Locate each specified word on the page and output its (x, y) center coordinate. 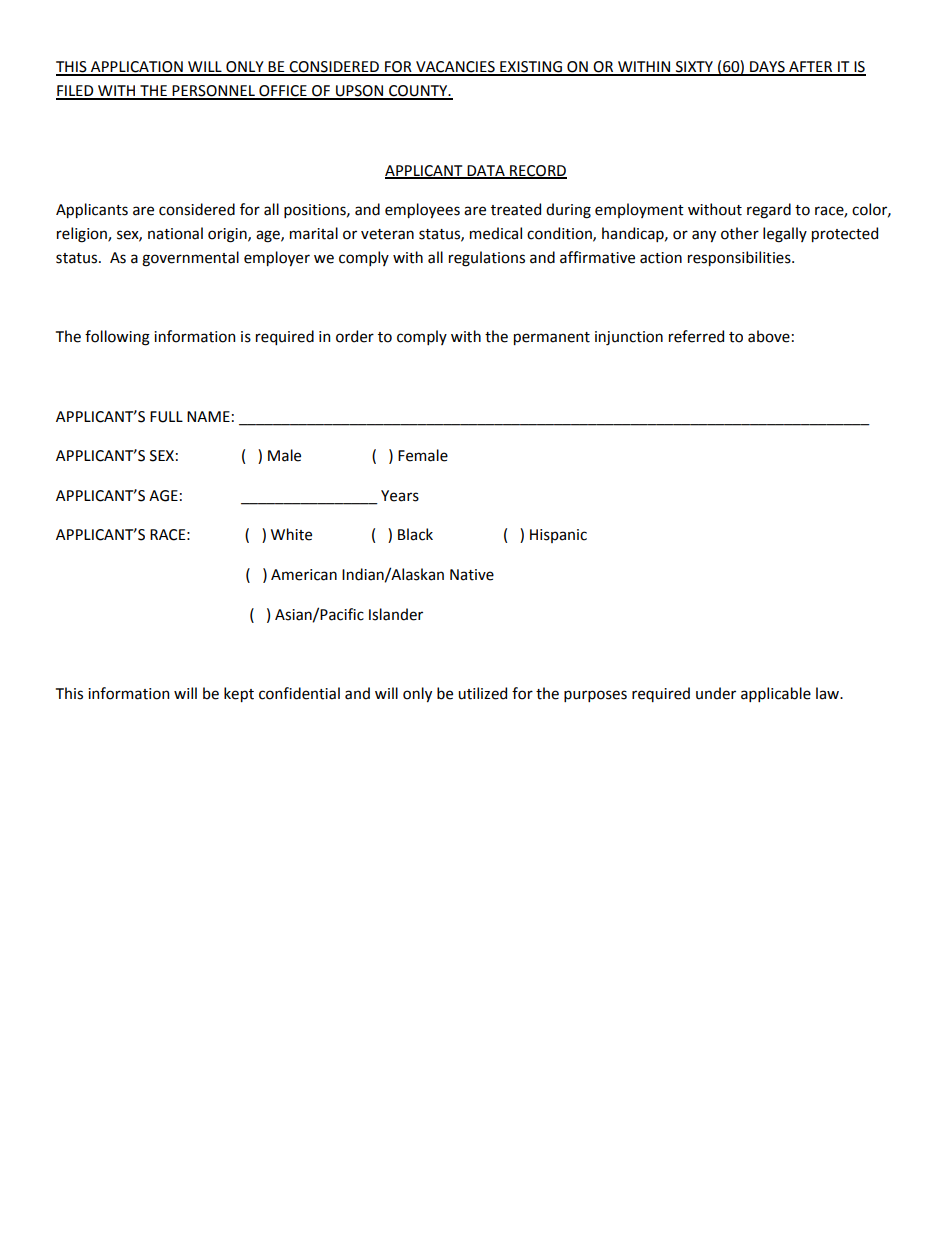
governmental (190, 259)
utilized (482, 693)
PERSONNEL (214, 92)
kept (239, 694)
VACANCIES (455, 68)
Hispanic (558, 536)
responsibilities (740, 258)
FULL (166, 417)
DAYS (767, 68)
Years (400, 496)
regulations (487, 259)
